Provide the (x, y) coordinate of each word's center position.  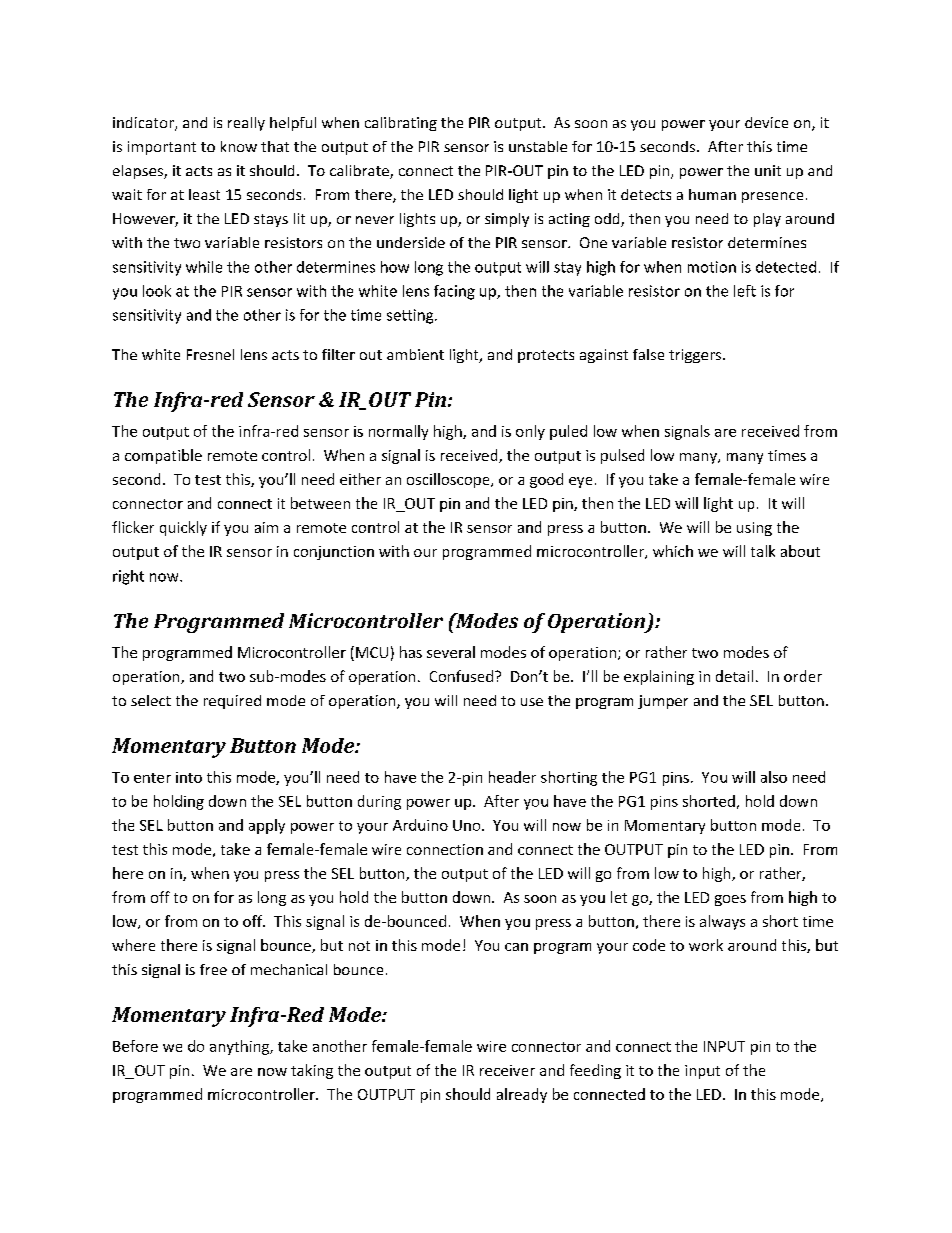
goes (730, 900)
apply (267, 826)
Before (135, 1046)
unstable (538, 146)
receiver (507, 1070)
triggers (696, 356)
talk (763, 551)
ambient (415, 354)
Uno (468, 825)
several (451, 652)
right (128, 577)
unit (768, 170)
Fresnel (210, 354)
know (239, 146)
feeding (595, 1071)
